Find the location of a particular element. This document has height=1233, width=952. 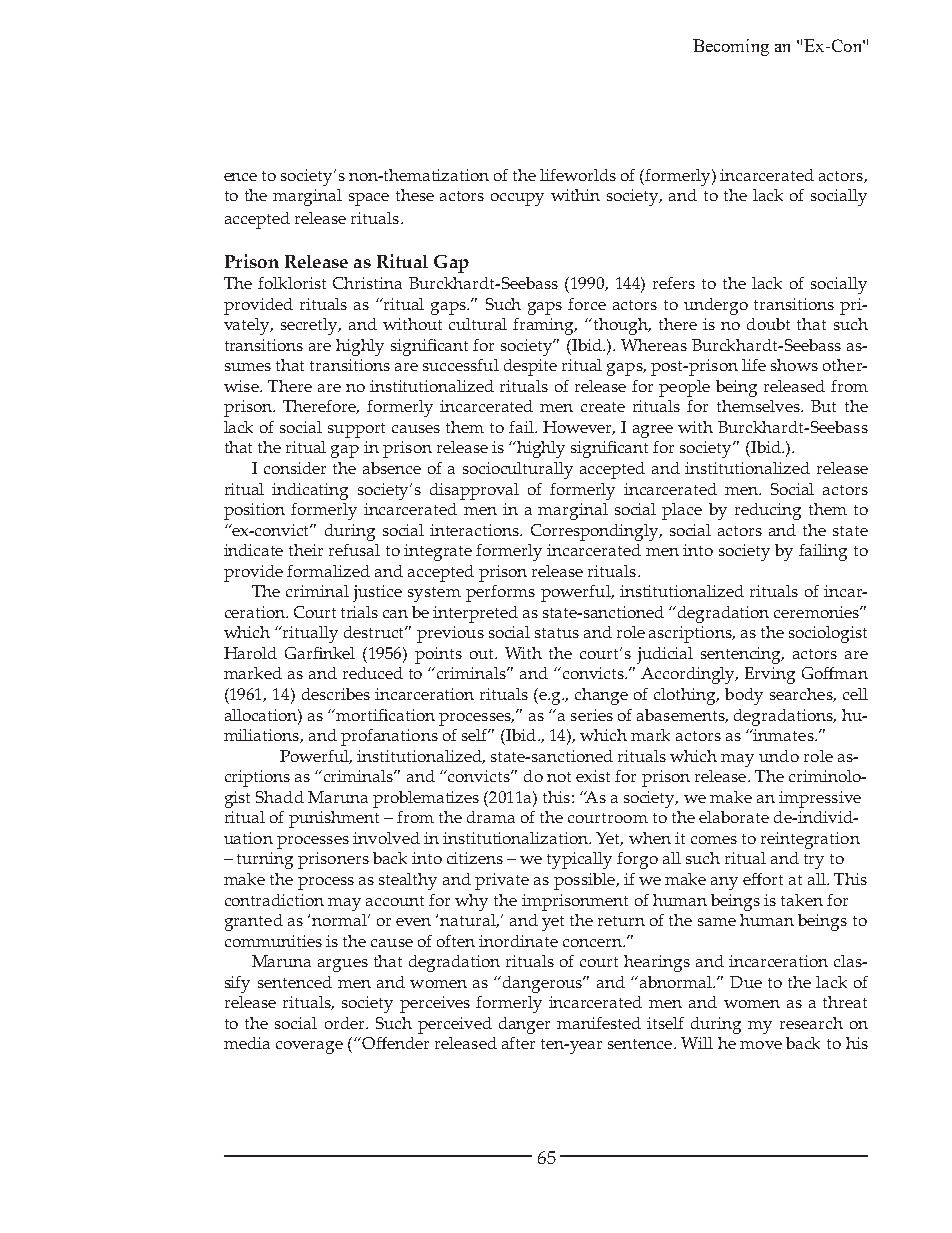

series is located at coordinates (592, 715).
